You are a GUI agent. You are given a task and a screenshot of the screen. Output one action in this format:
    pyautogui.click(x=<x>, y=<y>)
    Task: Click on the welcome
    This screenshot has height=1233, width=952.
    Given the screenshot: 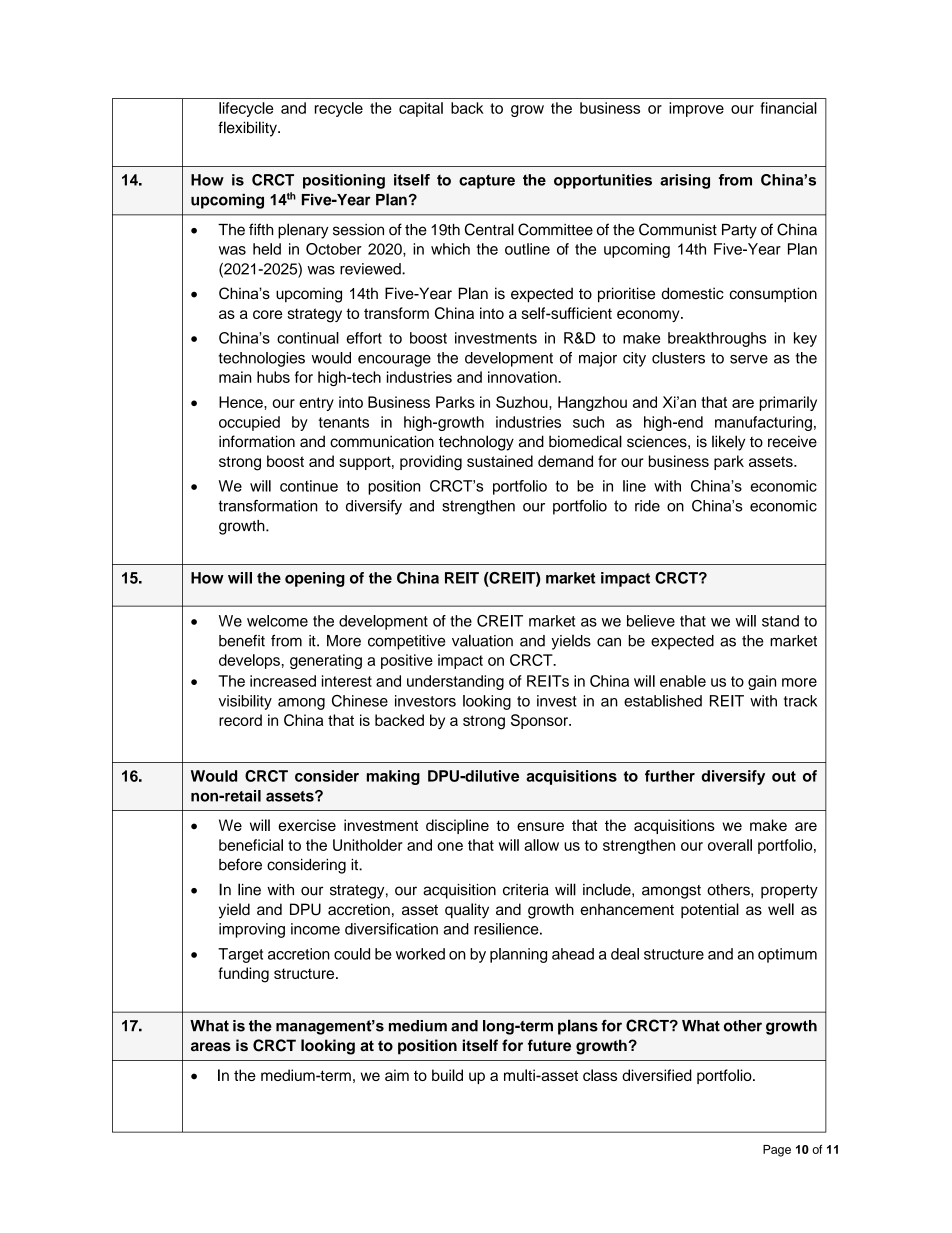 What is the action you would take?
    pyautogui.click(x=277, y=621)
